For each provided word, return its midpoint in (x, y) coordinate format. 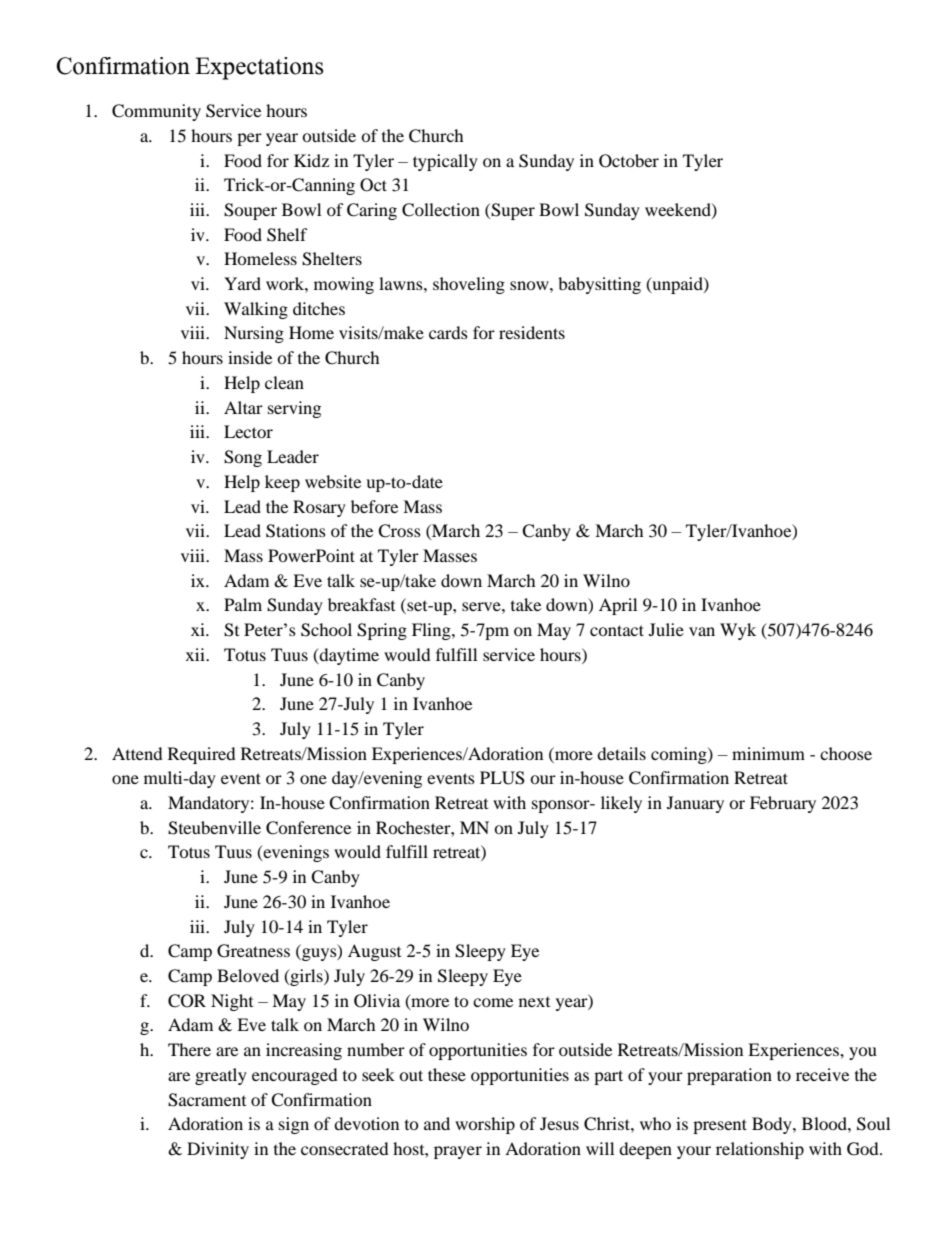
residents (532, 332)
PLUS (502, 778)
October (629, 161)
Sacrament (207, 1100)
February (783, 804)
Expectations (259, 68)
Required (202, 755)
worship (485, 1125)
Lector (248, 431)
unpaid (677, 285)
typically (445, 162)
